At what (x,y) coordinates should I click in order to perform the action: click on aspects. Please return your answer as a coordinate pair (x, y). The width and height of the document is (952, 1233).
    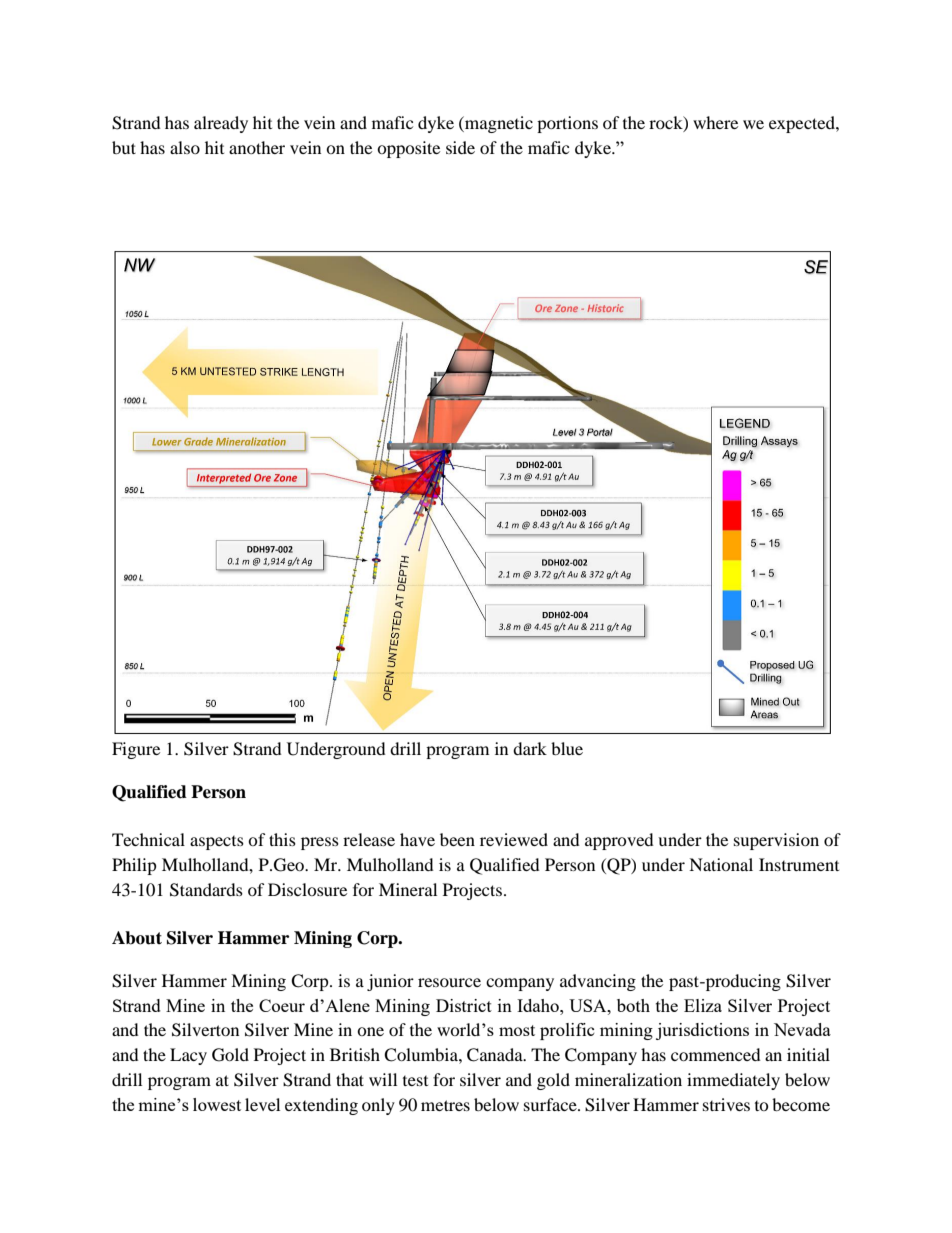
    Looking at the image, I should click on (217, 843).
